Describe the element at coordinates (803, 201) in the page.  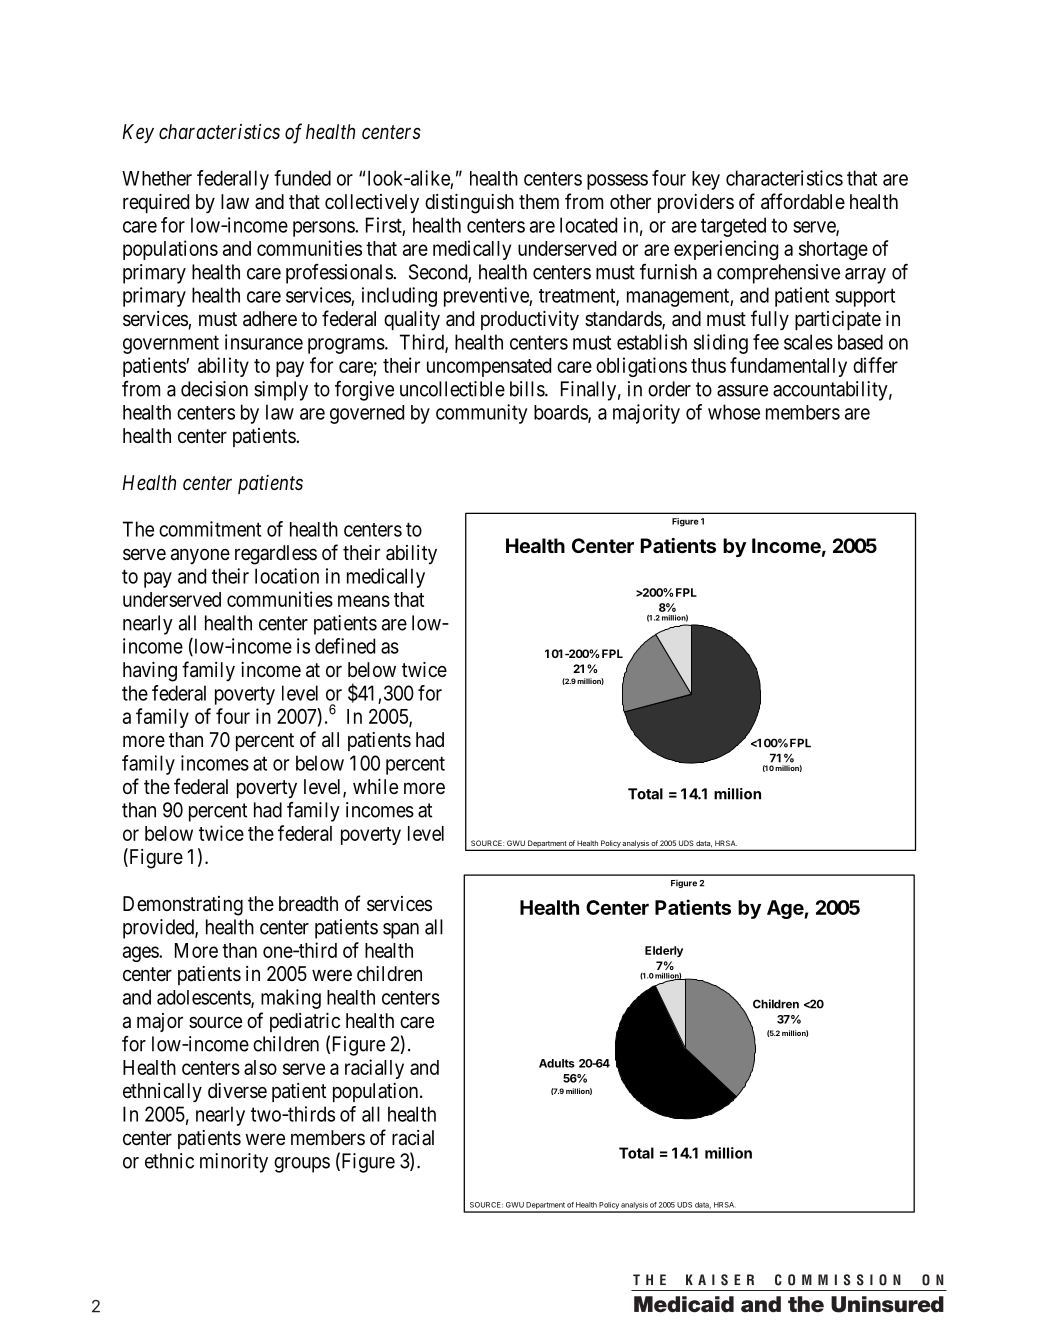
I see `affordable` at that location.
